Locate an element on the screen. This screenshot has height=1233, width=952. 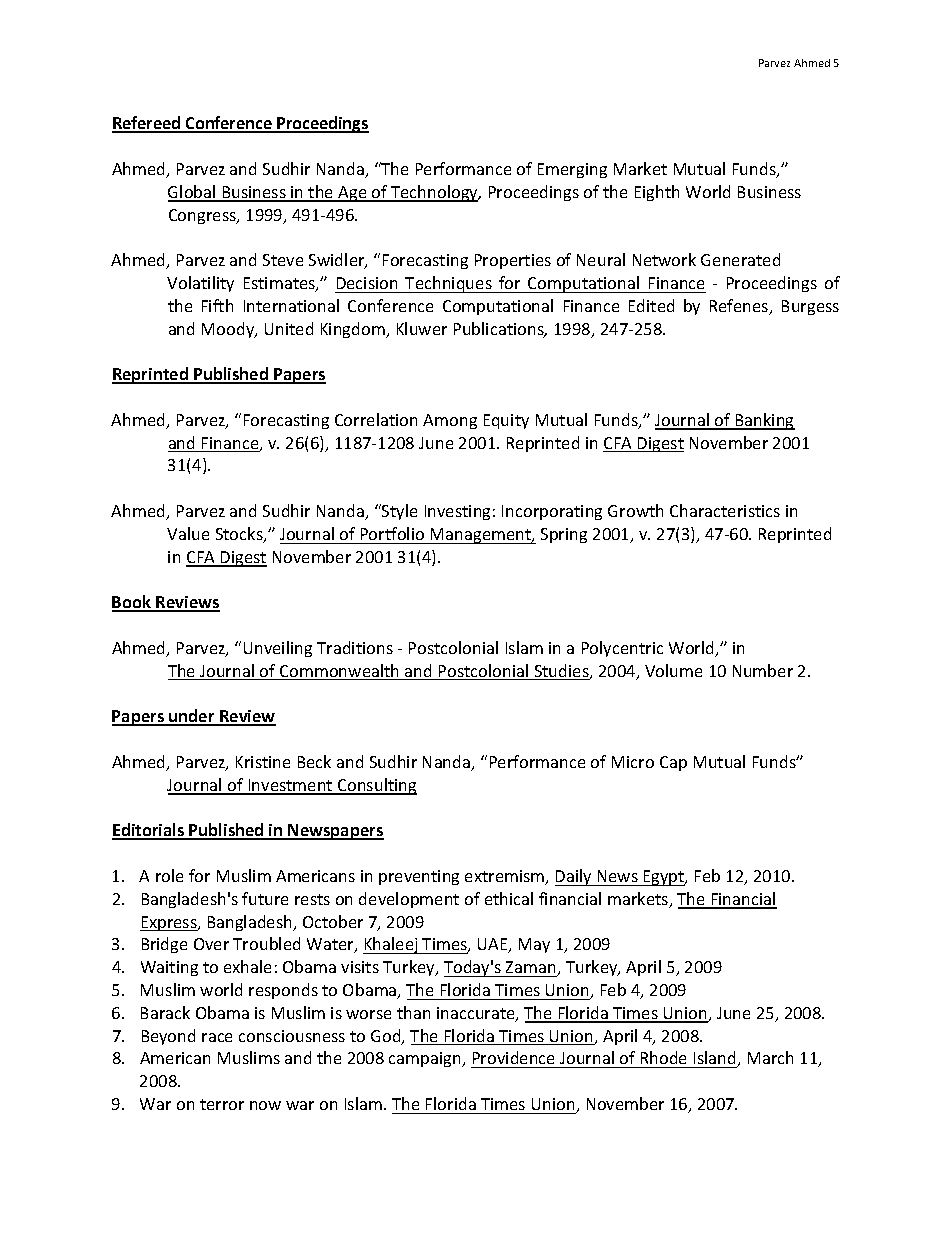
Technology is located at coordinates (435, 193).
